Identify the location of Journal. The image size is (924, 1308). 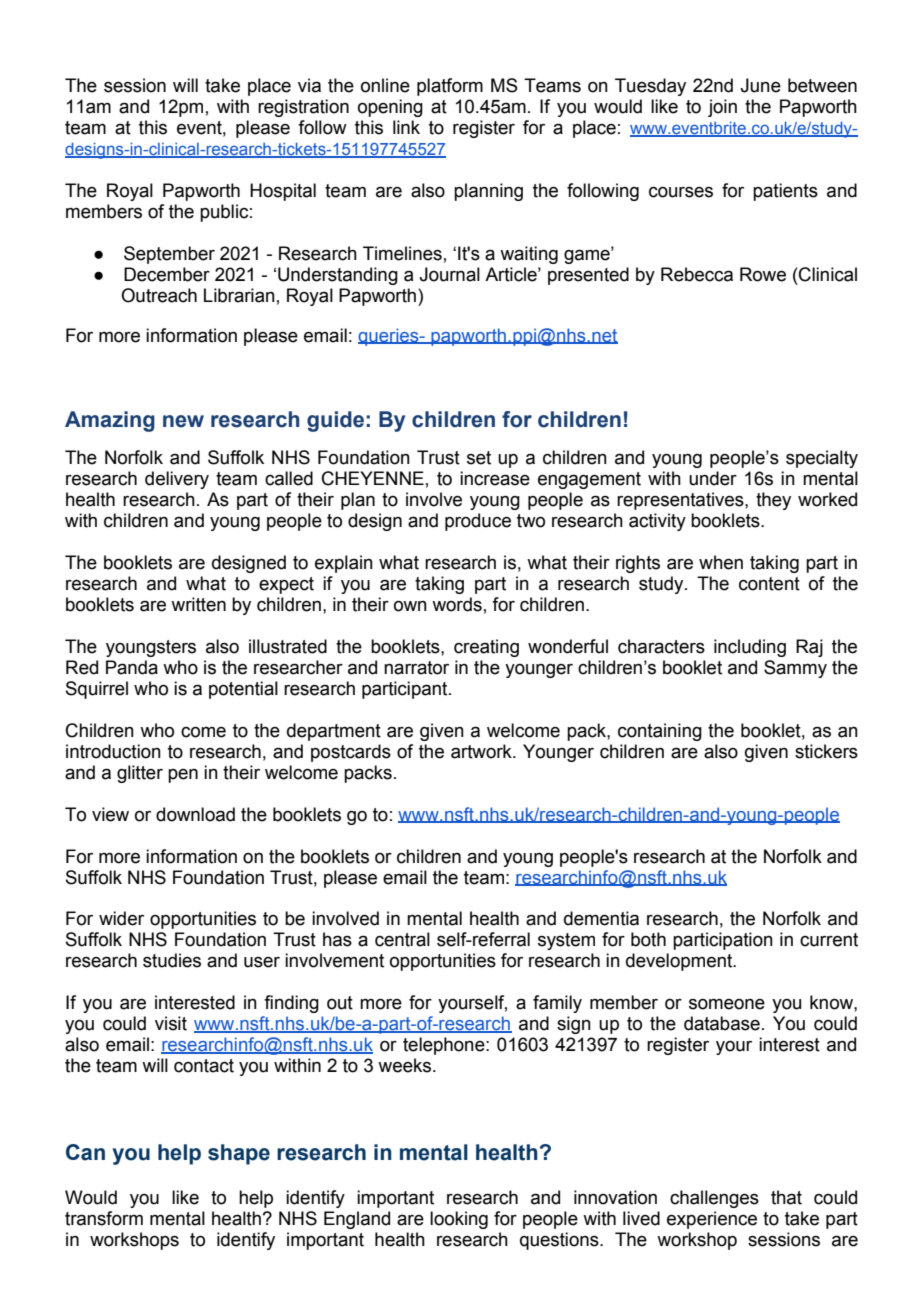
(449, 274).
